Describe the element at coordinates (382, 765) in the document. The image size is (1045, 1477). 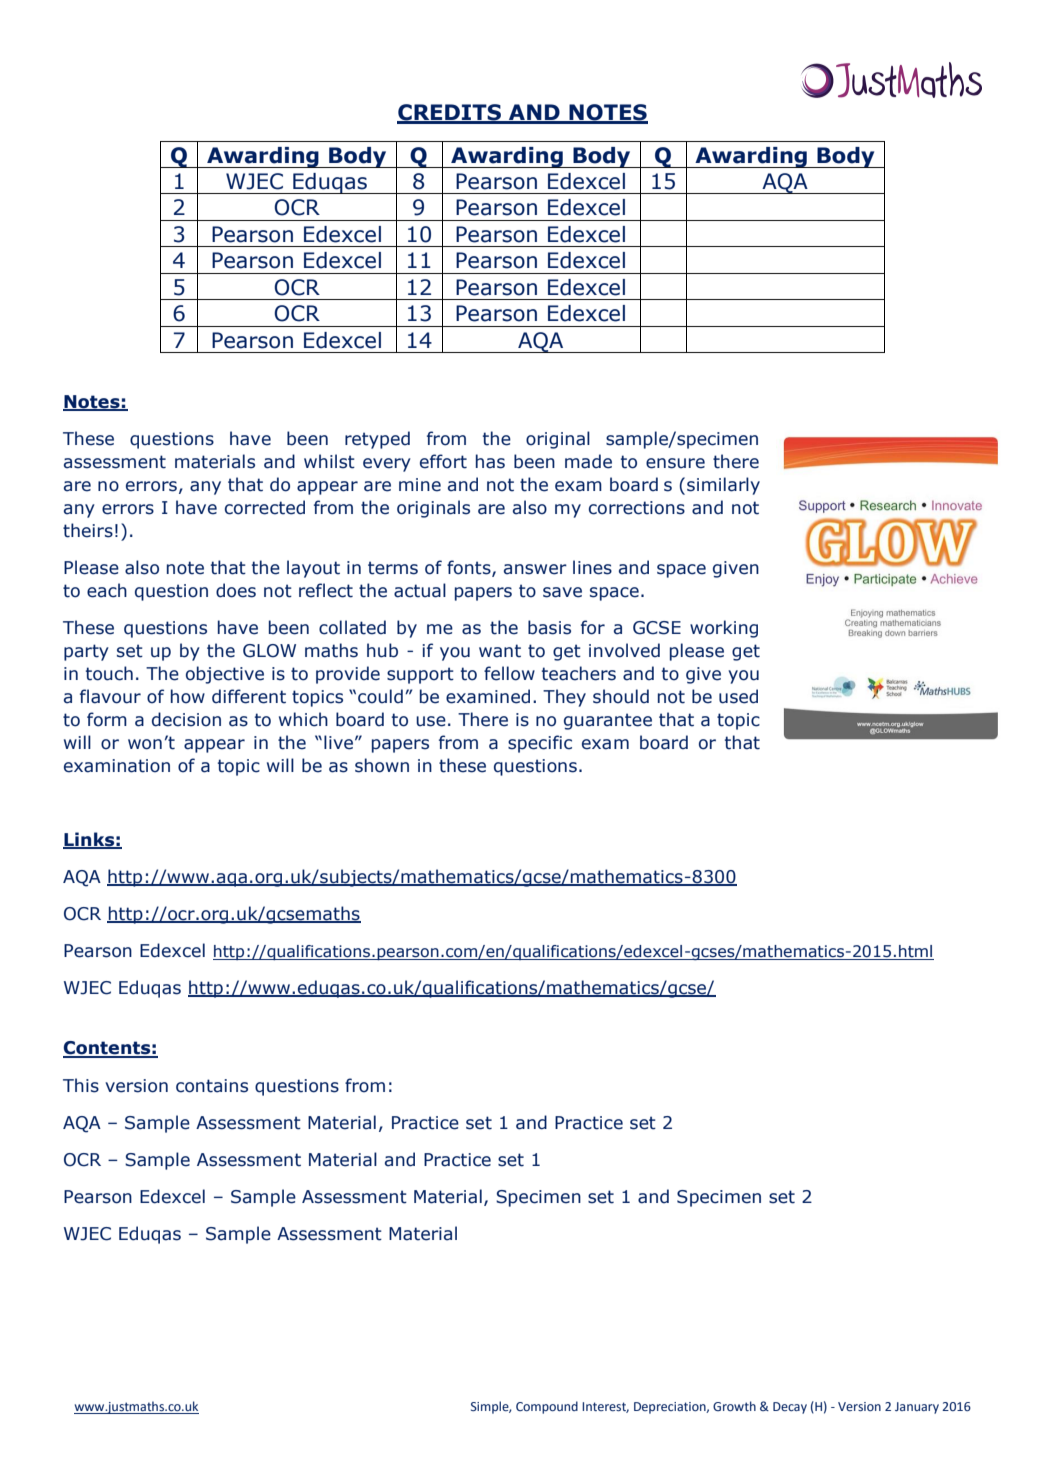
I see `shown` at that location.
